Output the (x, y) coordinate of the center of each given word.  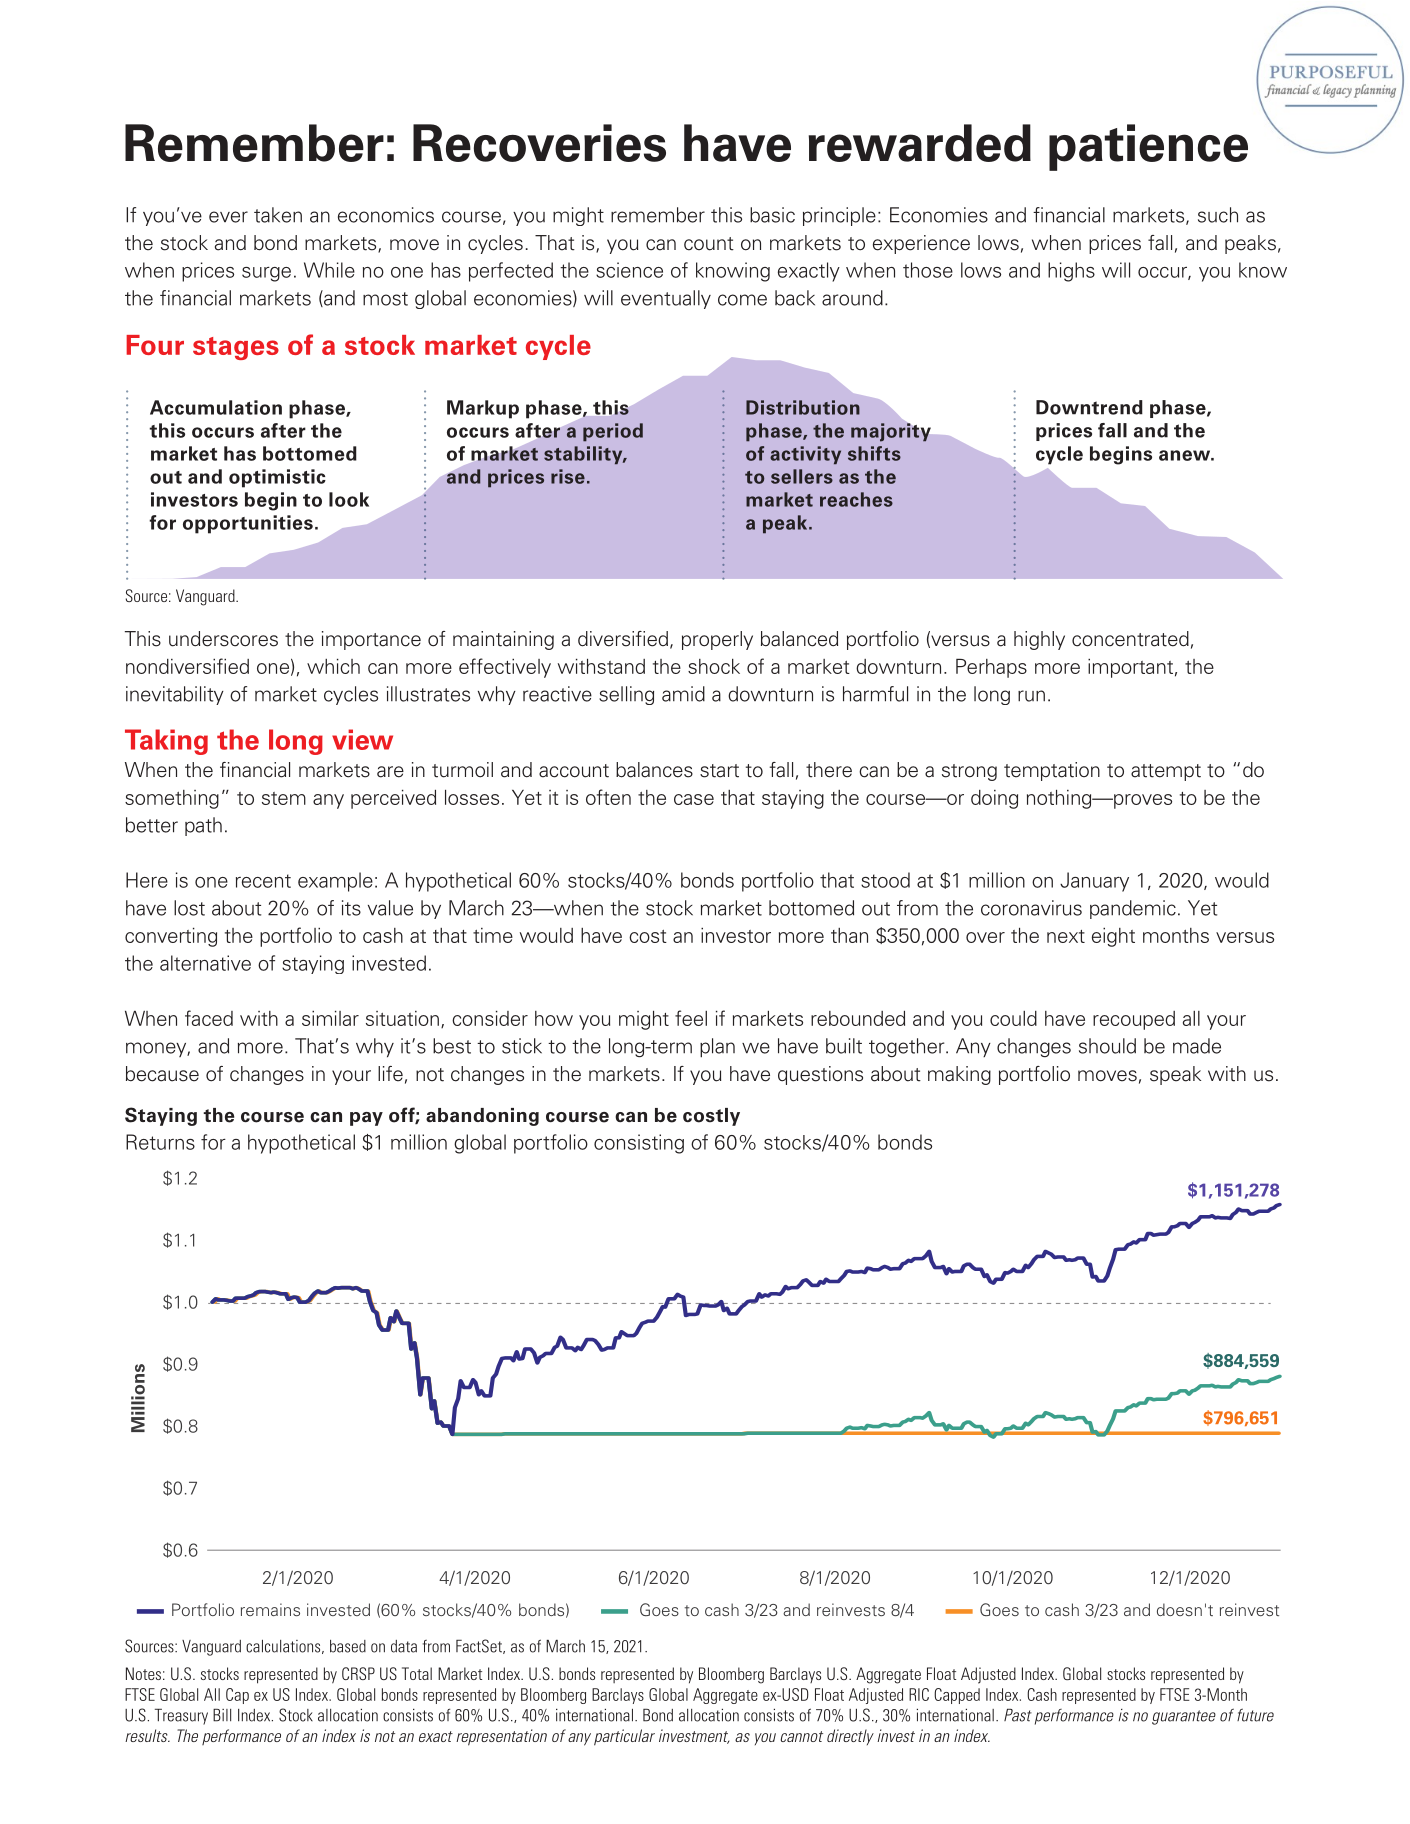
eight (1113, 937)
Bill (222, 1715)
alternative (205, 963)
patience (1148, 147)
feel (691, 1018)
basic (772, 215)
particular (624, 1737)
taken (278, 215)
